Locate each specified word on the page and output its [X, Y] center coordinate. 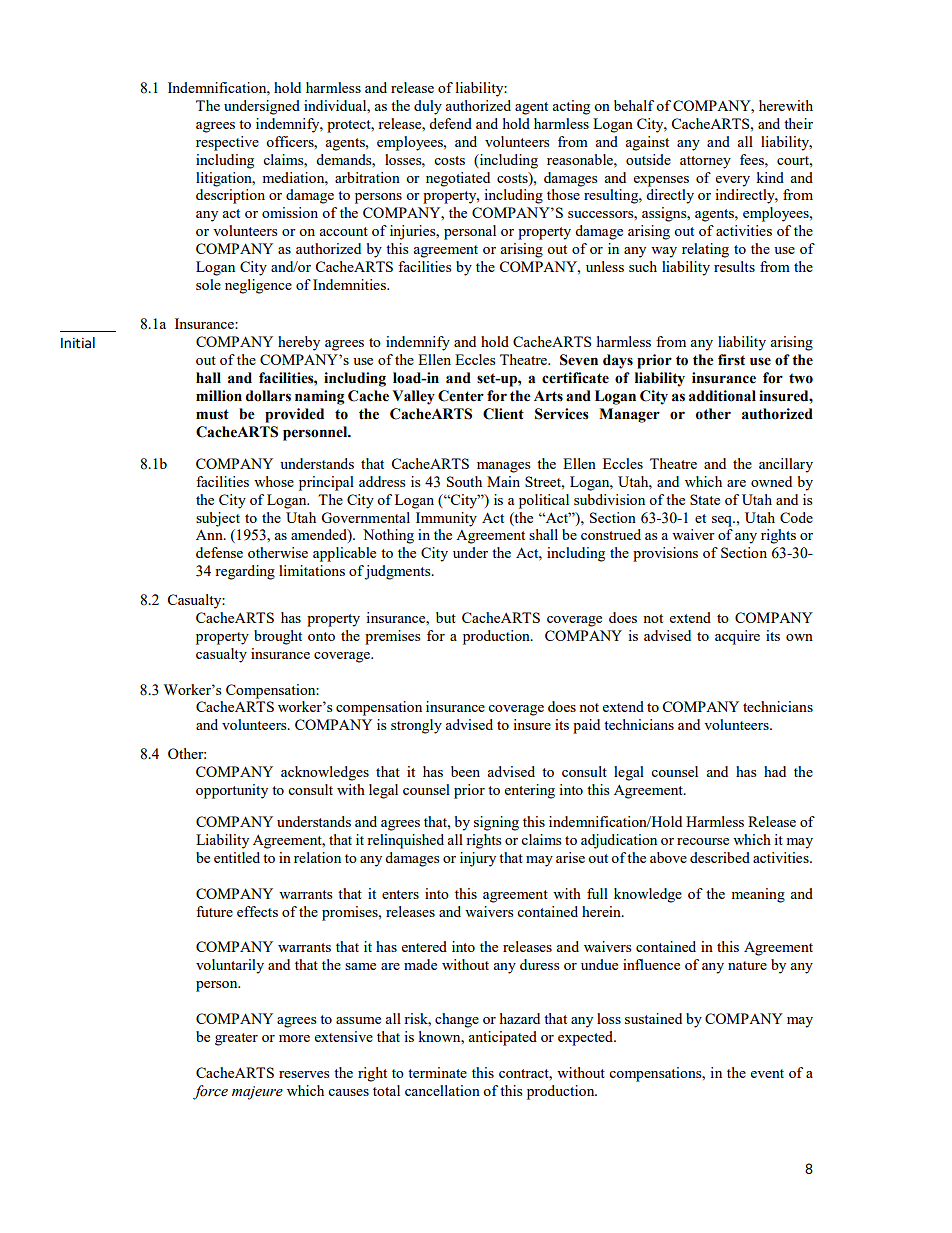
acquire [737, 637]
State [705, 499]
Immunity [446, 519]
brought [278, 637]
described [720, 857]
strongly [416, 726]
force [210, 1092]
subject [218, 519]
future [214, 911]
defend [450, 123]
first [731, 360]
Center [461, 396]
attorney [705, 162]
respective [227, 143]
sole [208, 284]
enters [400, 894]
